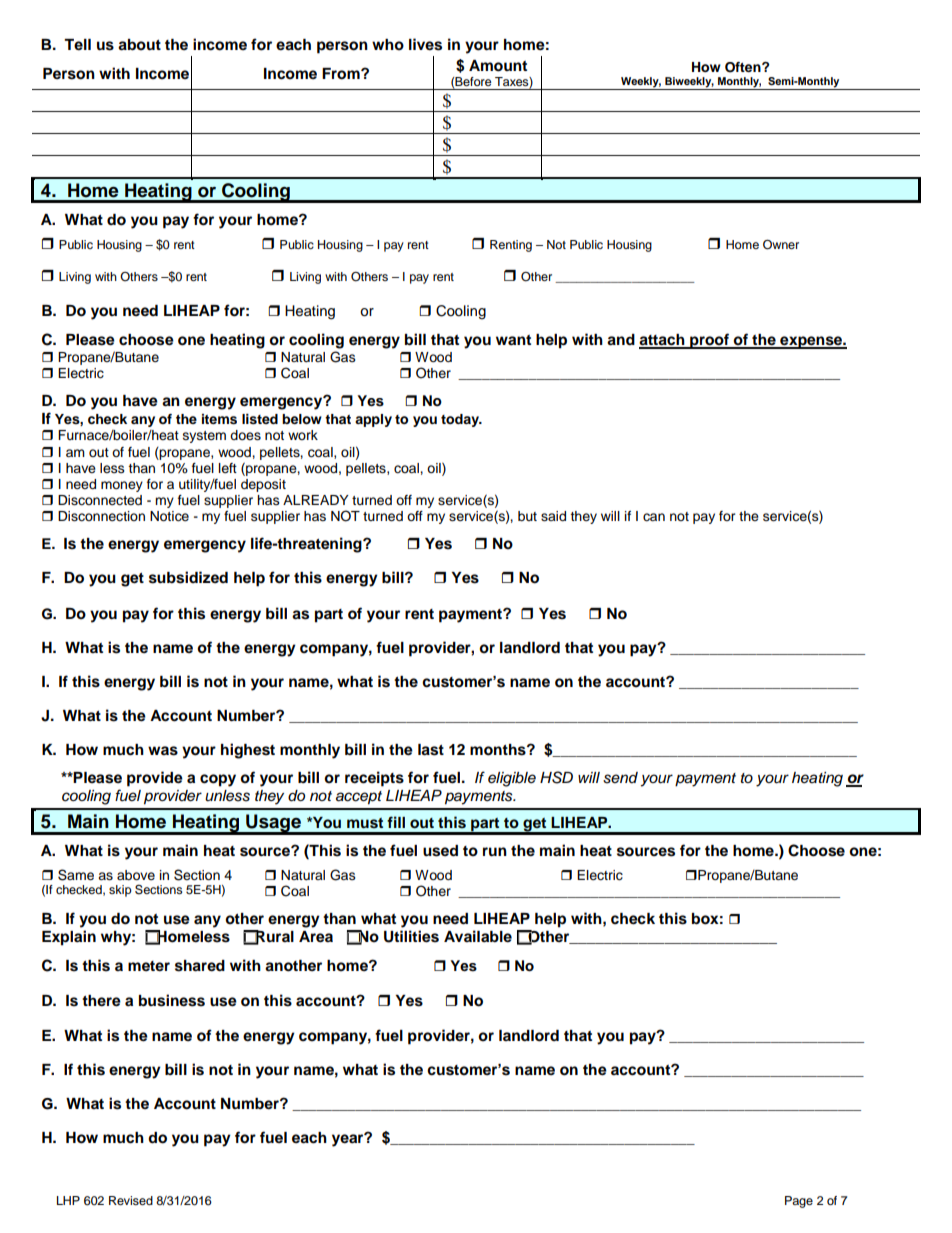 The height and width of the screenshot is (1233, 952). I want to click on proof, so click(709, 341).
